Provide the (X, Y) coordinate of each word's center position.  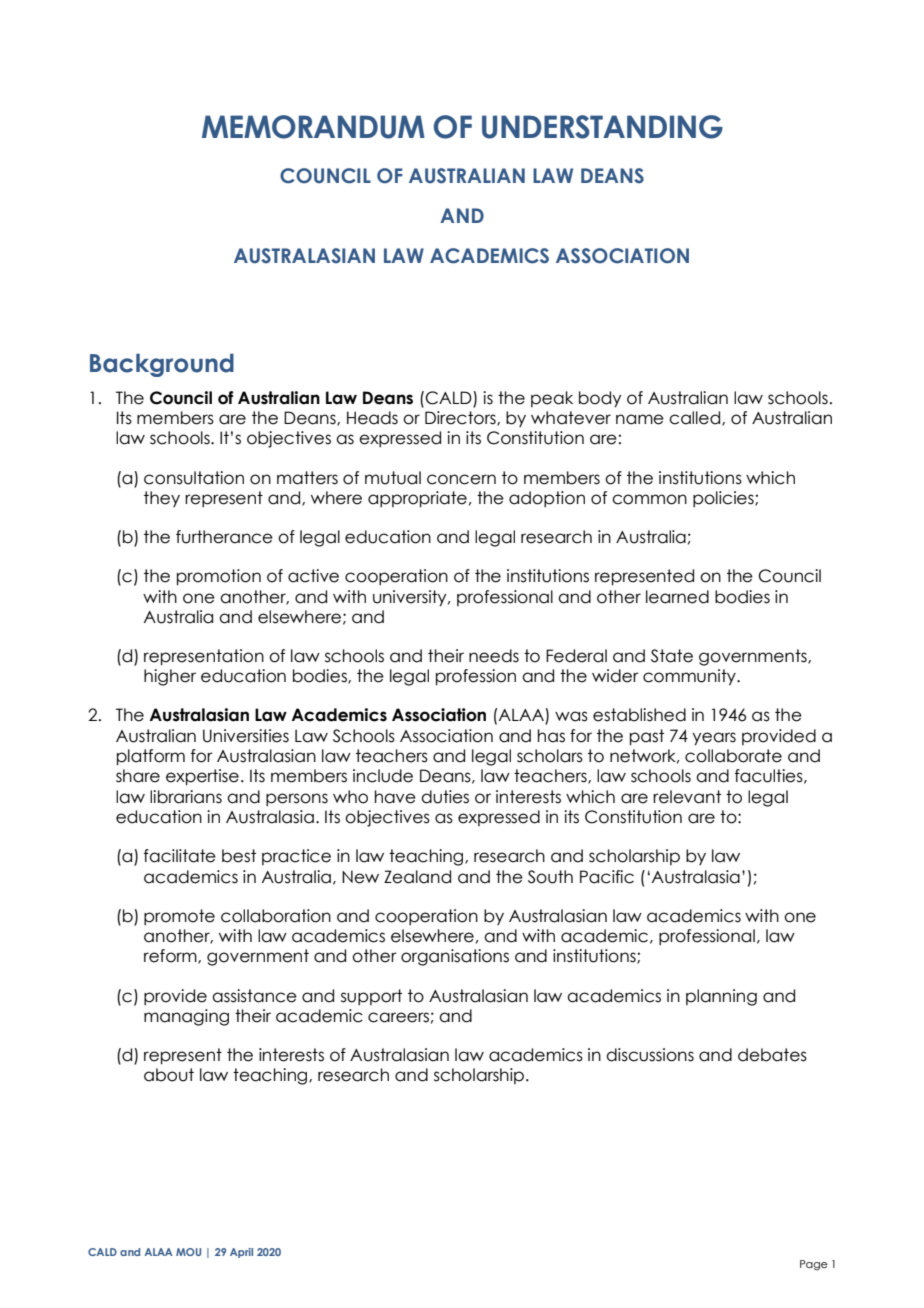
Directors (461, 418)
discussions (650, 1055)
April (241, 1253)
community (690, 677)
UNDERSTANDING (602, 127)
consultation (194, 478)
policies (724, 499)
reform (171, 956)
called (696, 418)
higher (170, 677)
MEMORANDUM (313, 127)
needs (494, 656)
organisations (455, 957)
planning (721, 997)
